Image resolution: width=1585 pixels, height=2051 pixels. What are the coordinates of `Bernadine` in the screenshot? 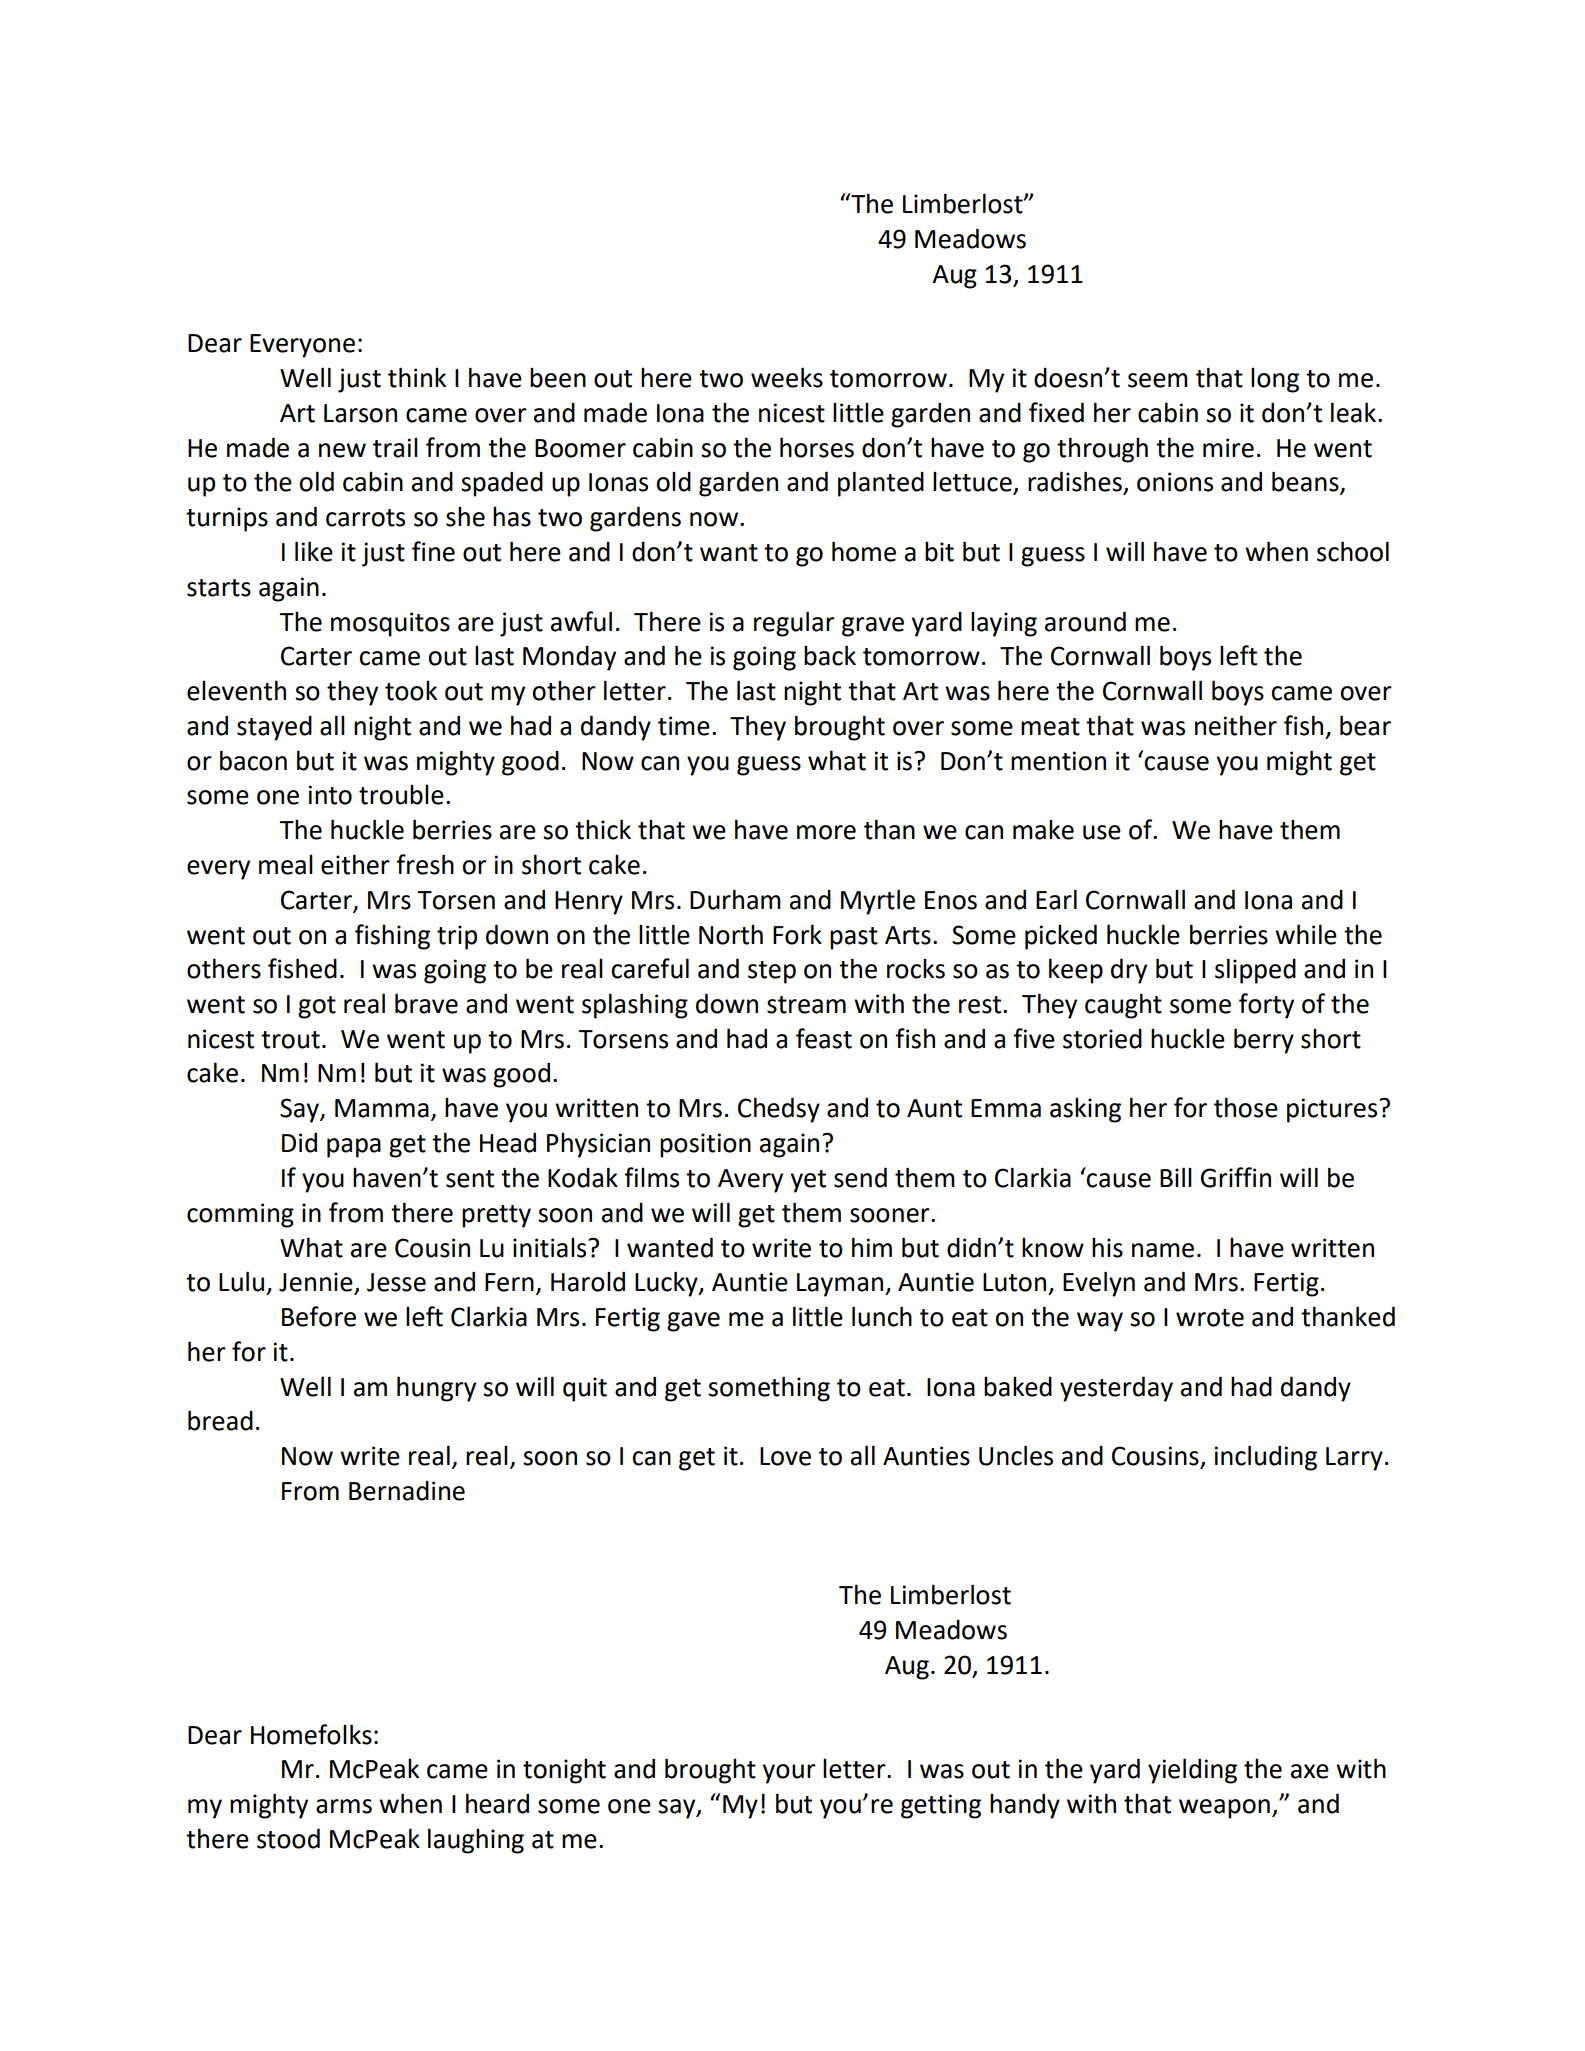 It's located at (407, 1491).
